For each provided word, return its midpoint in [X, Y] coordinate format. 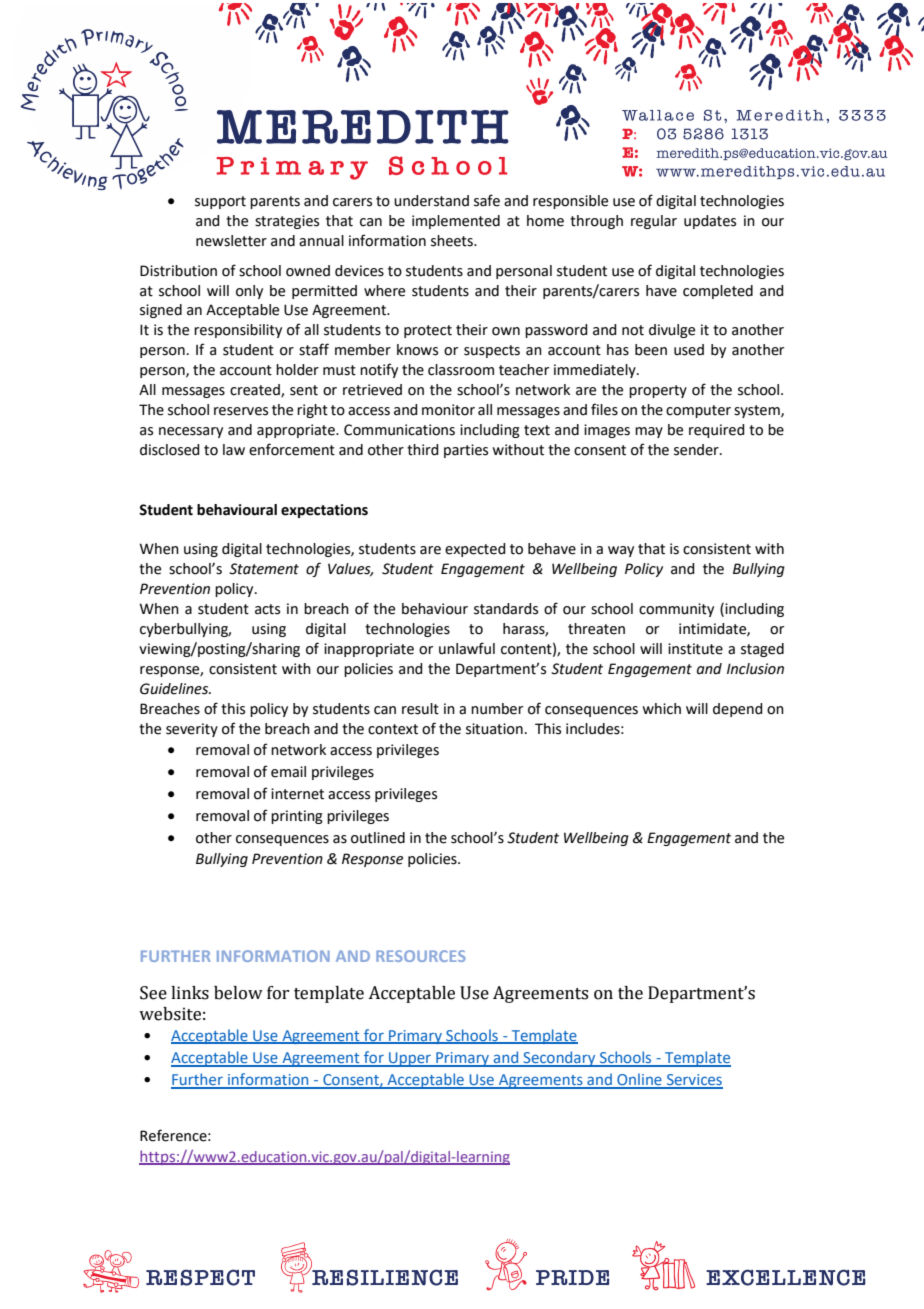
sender [697, 450]
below [238, 993]
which [661, 709]
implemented [456, 222]
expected [475, 550]
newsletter [231, 241]
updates [710, 222]
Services [694, 1081]
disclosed [170, 450]
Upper [410, 1059]
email [288, 772]
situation [494, 729]
